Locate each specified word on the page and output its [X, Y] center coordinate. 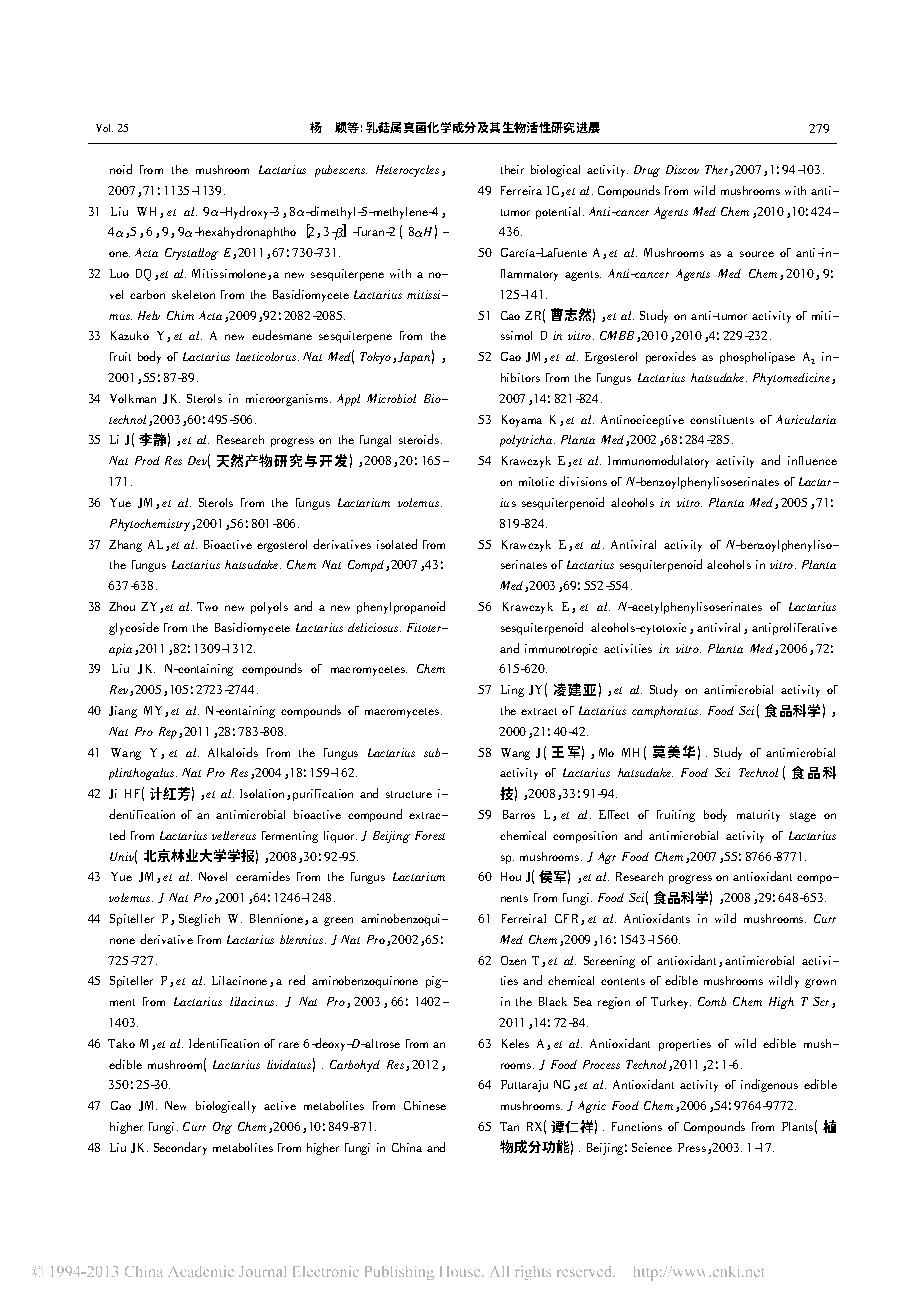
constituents [722, 419]
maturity [758, 816]
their [512, 169]
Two [207, 606]
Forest [430, 835]
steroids [419, 439]
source [757, 254]
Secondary [180, 1148]
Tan [509, 1126]
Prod [147, 460]
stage [803, 817]
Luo [119, 273]
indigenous [769, 1085]
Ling [512, 691]
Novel [213, 876]
